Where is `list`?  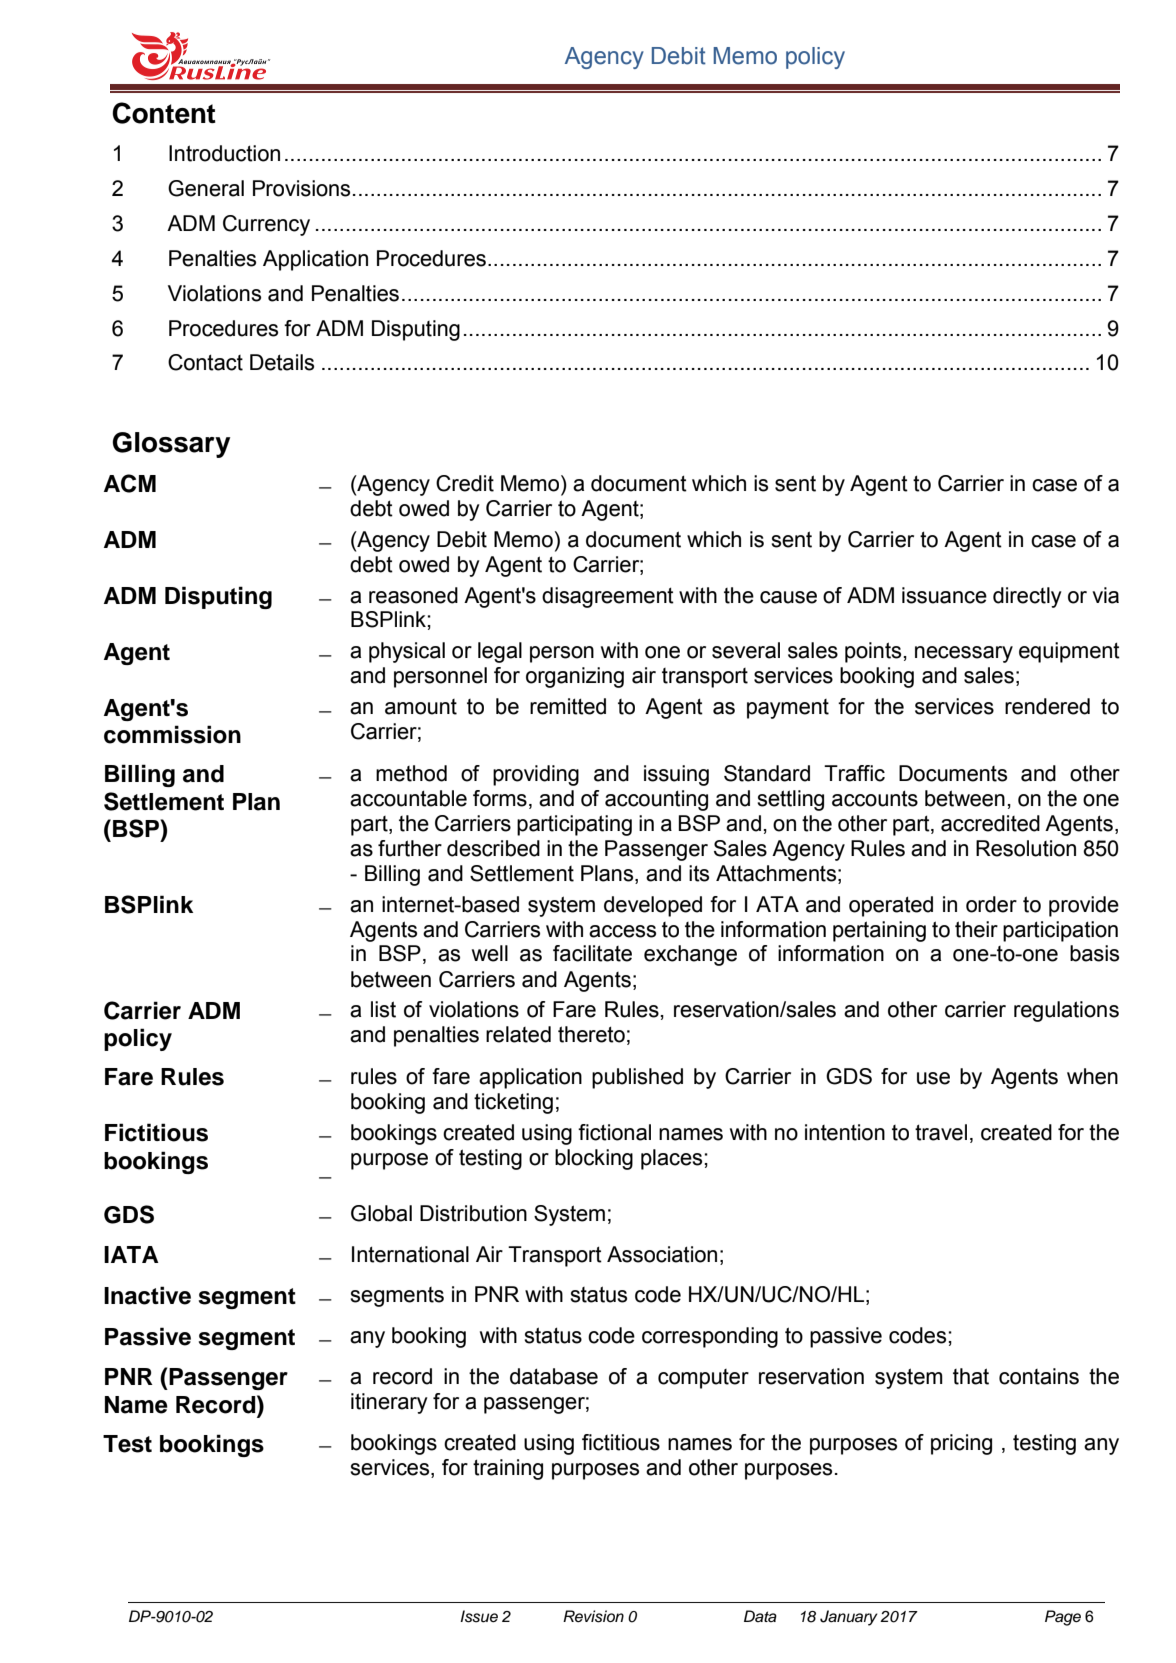
list is located at coordinates (383, 1009).
